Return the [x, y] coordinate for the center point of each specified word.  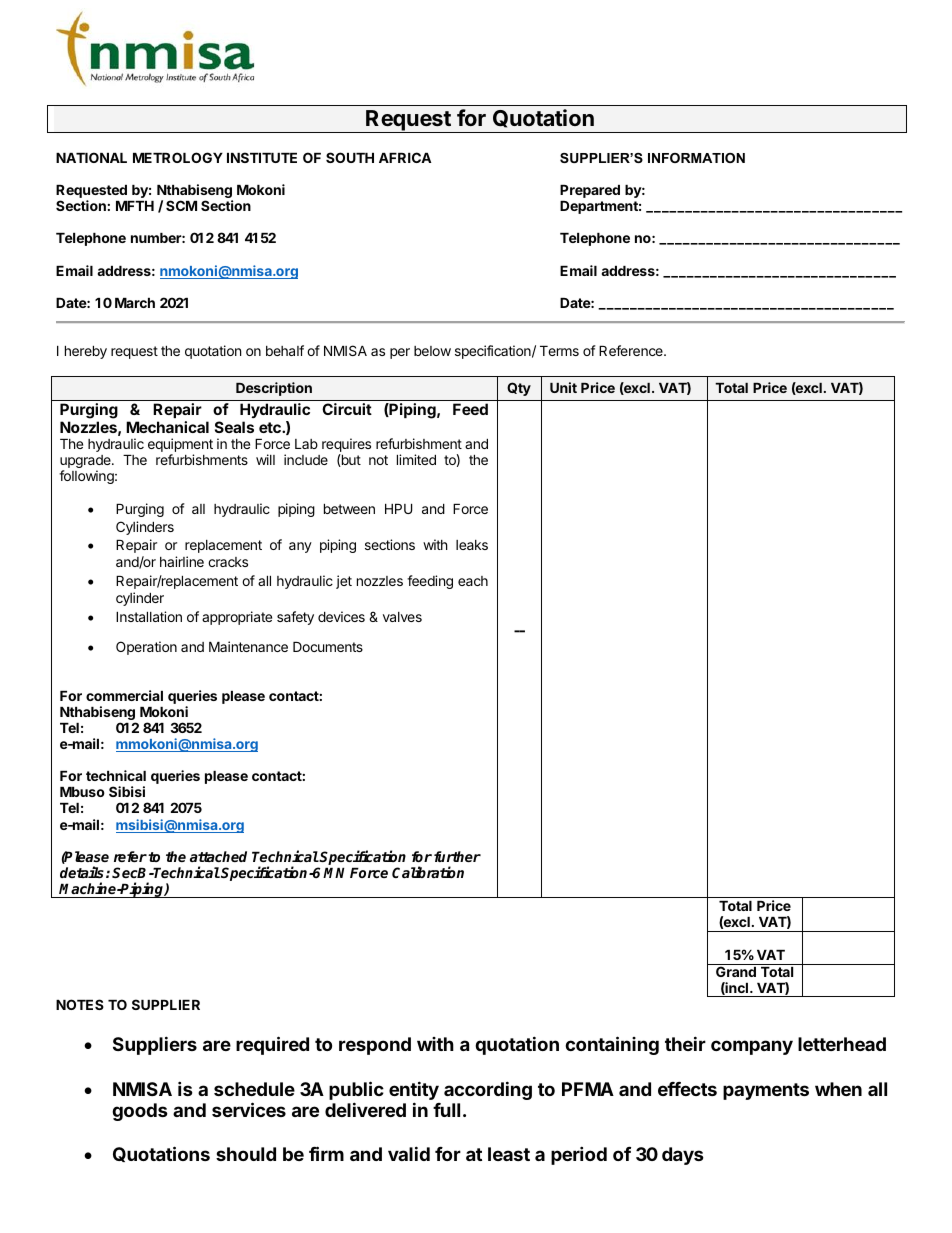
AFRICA [405, 157]
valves [402, 617]
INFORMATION [696, 158]
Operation [146, 648]
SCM [181, 205]
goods [140, 1112]
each [473, 581]
